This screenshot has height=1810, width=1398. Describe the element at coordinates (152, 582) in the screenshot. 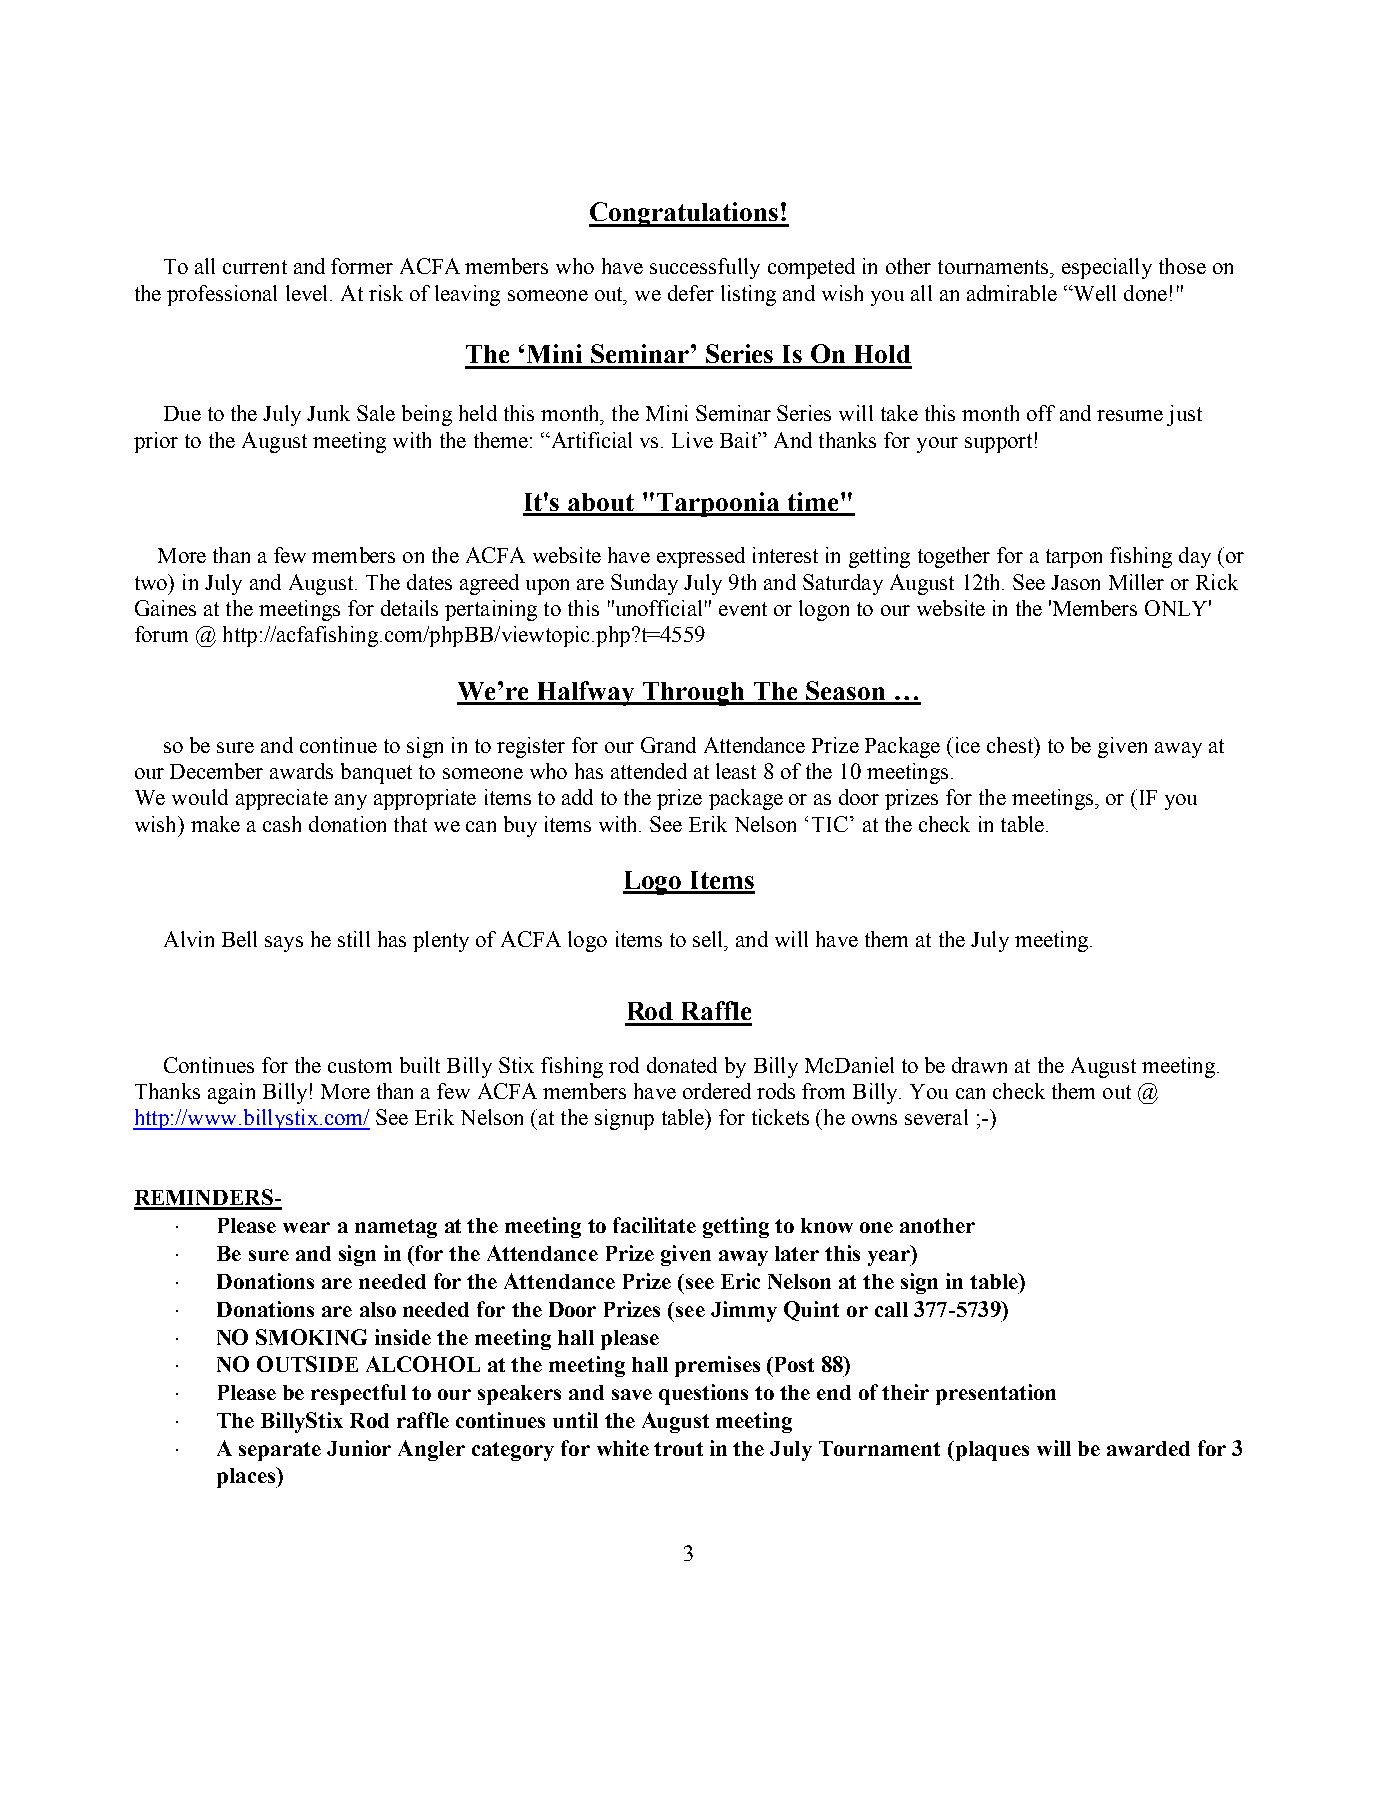

I see `two` at that location.
